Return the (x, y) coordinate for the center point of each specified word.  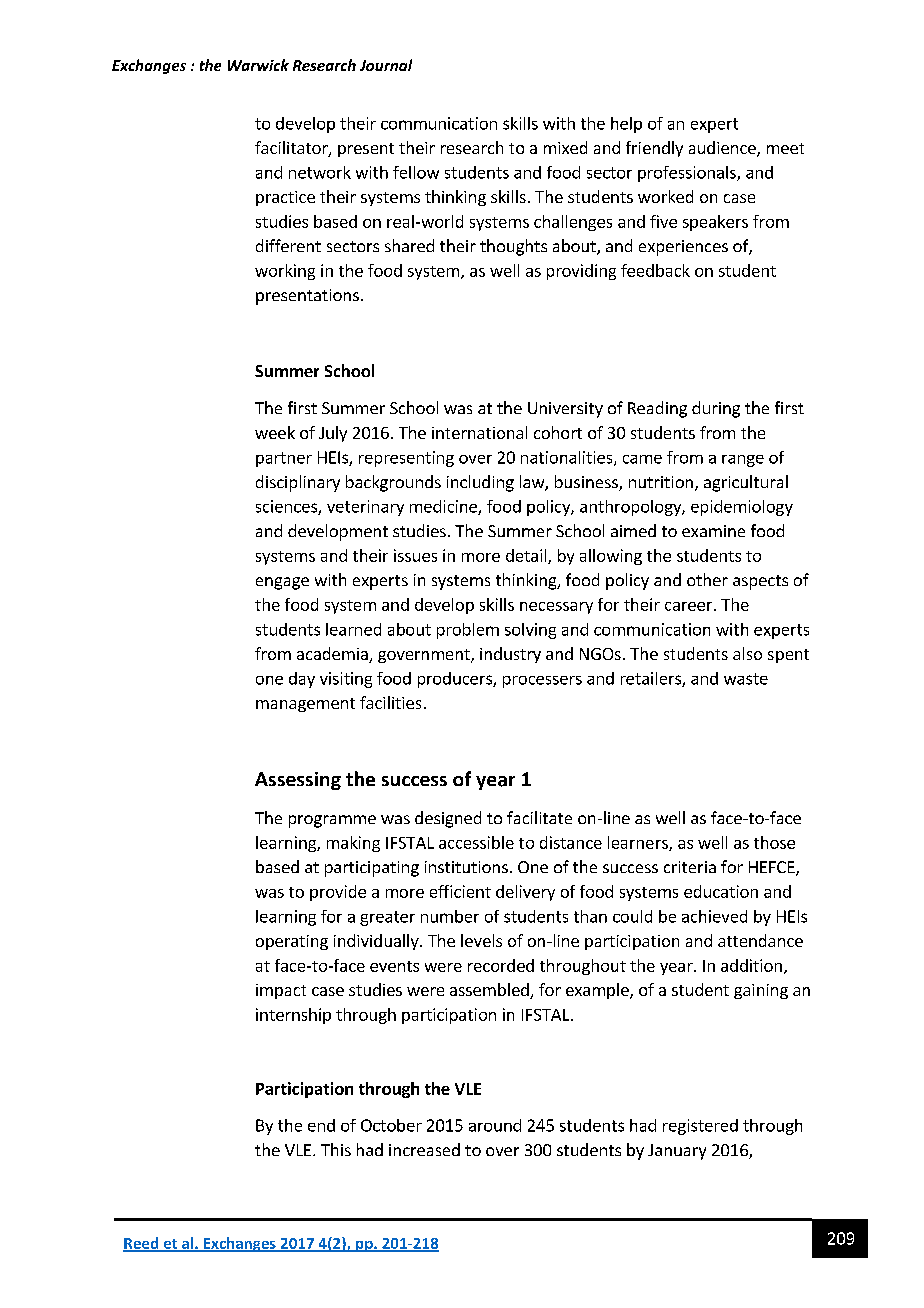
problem (468, 631)
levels (481, 940)
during (716, 409)
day (302, 680)
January (677, 1152)
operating (292, 942)
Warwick (258, 65)
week (275, 432)
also (747, 653)
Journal (386, 65)
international (479, 432)
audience (723, 149)
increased (424, 1149)
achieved (714, 916)
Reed (142, 1244)
